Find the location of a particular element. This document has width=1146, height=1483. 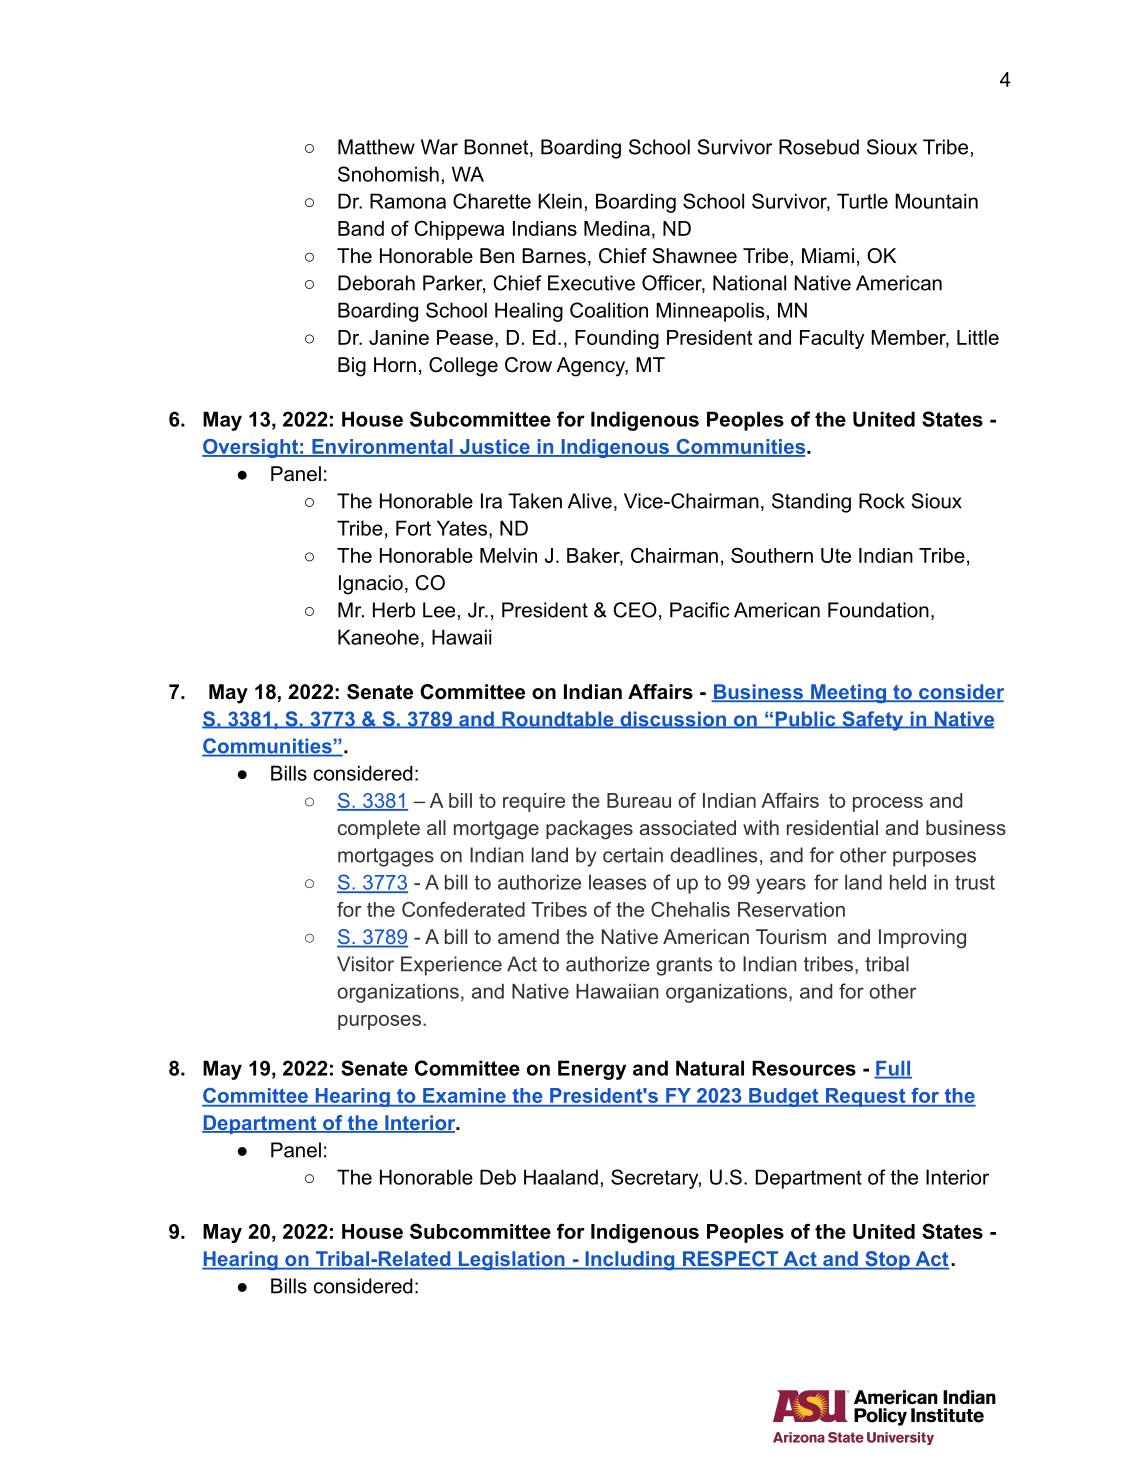

Lee is located at coordinates (439, 610).
